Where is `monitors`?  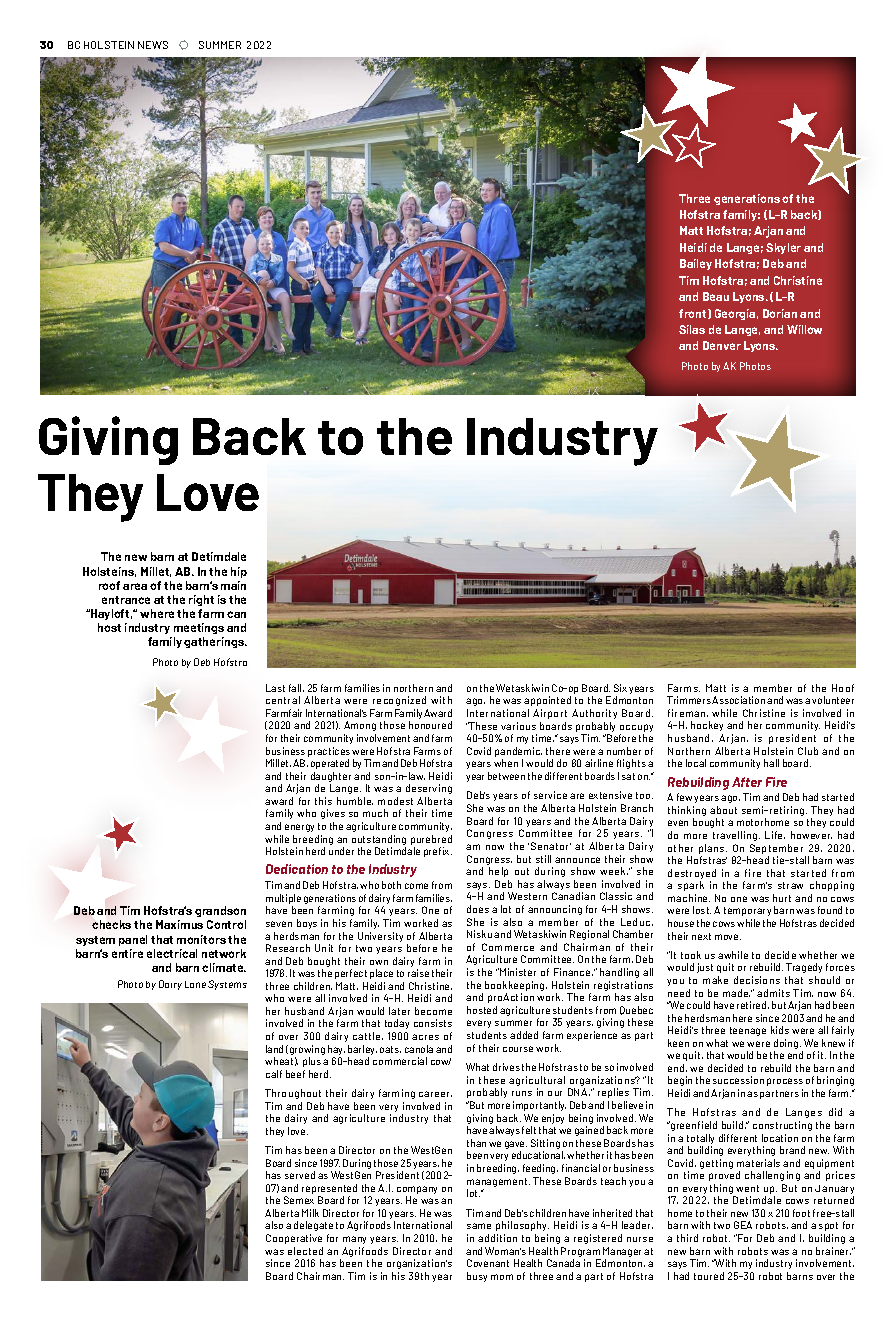 monitors is located at coordinates (201, 939).
